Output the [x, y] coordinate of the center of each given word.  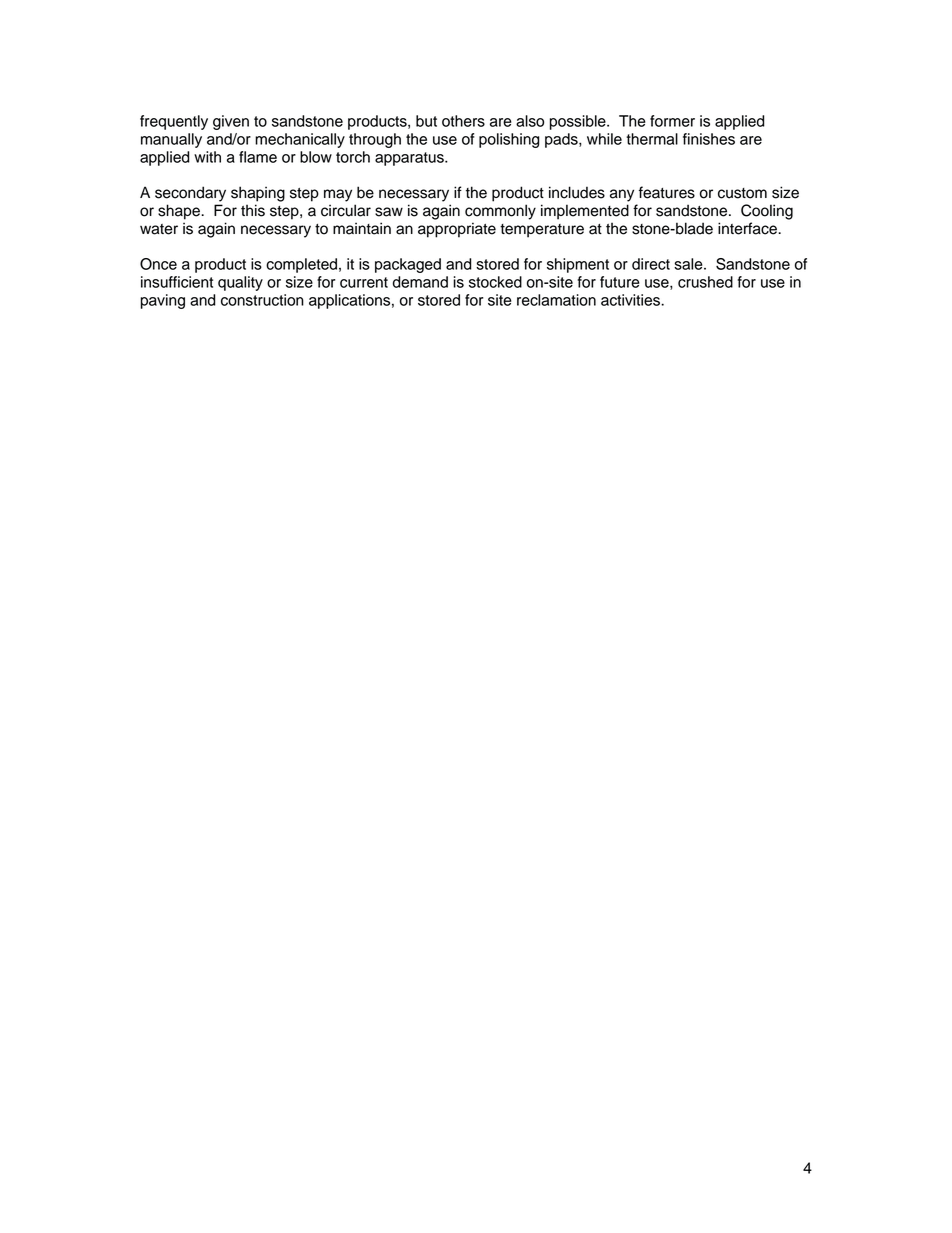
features [667, 192]
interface [748, 228]
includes [577, 192]
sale [689, 264]
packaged [408, 265]
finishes [709, 139]
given [231, 122]
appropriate [457, 230]
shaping [258, 194]
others [463, 121]
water [159, 229]
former [672, 121]
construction [262, 300]
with [207, 157]
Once [158, 264]
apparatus [410, 159]
